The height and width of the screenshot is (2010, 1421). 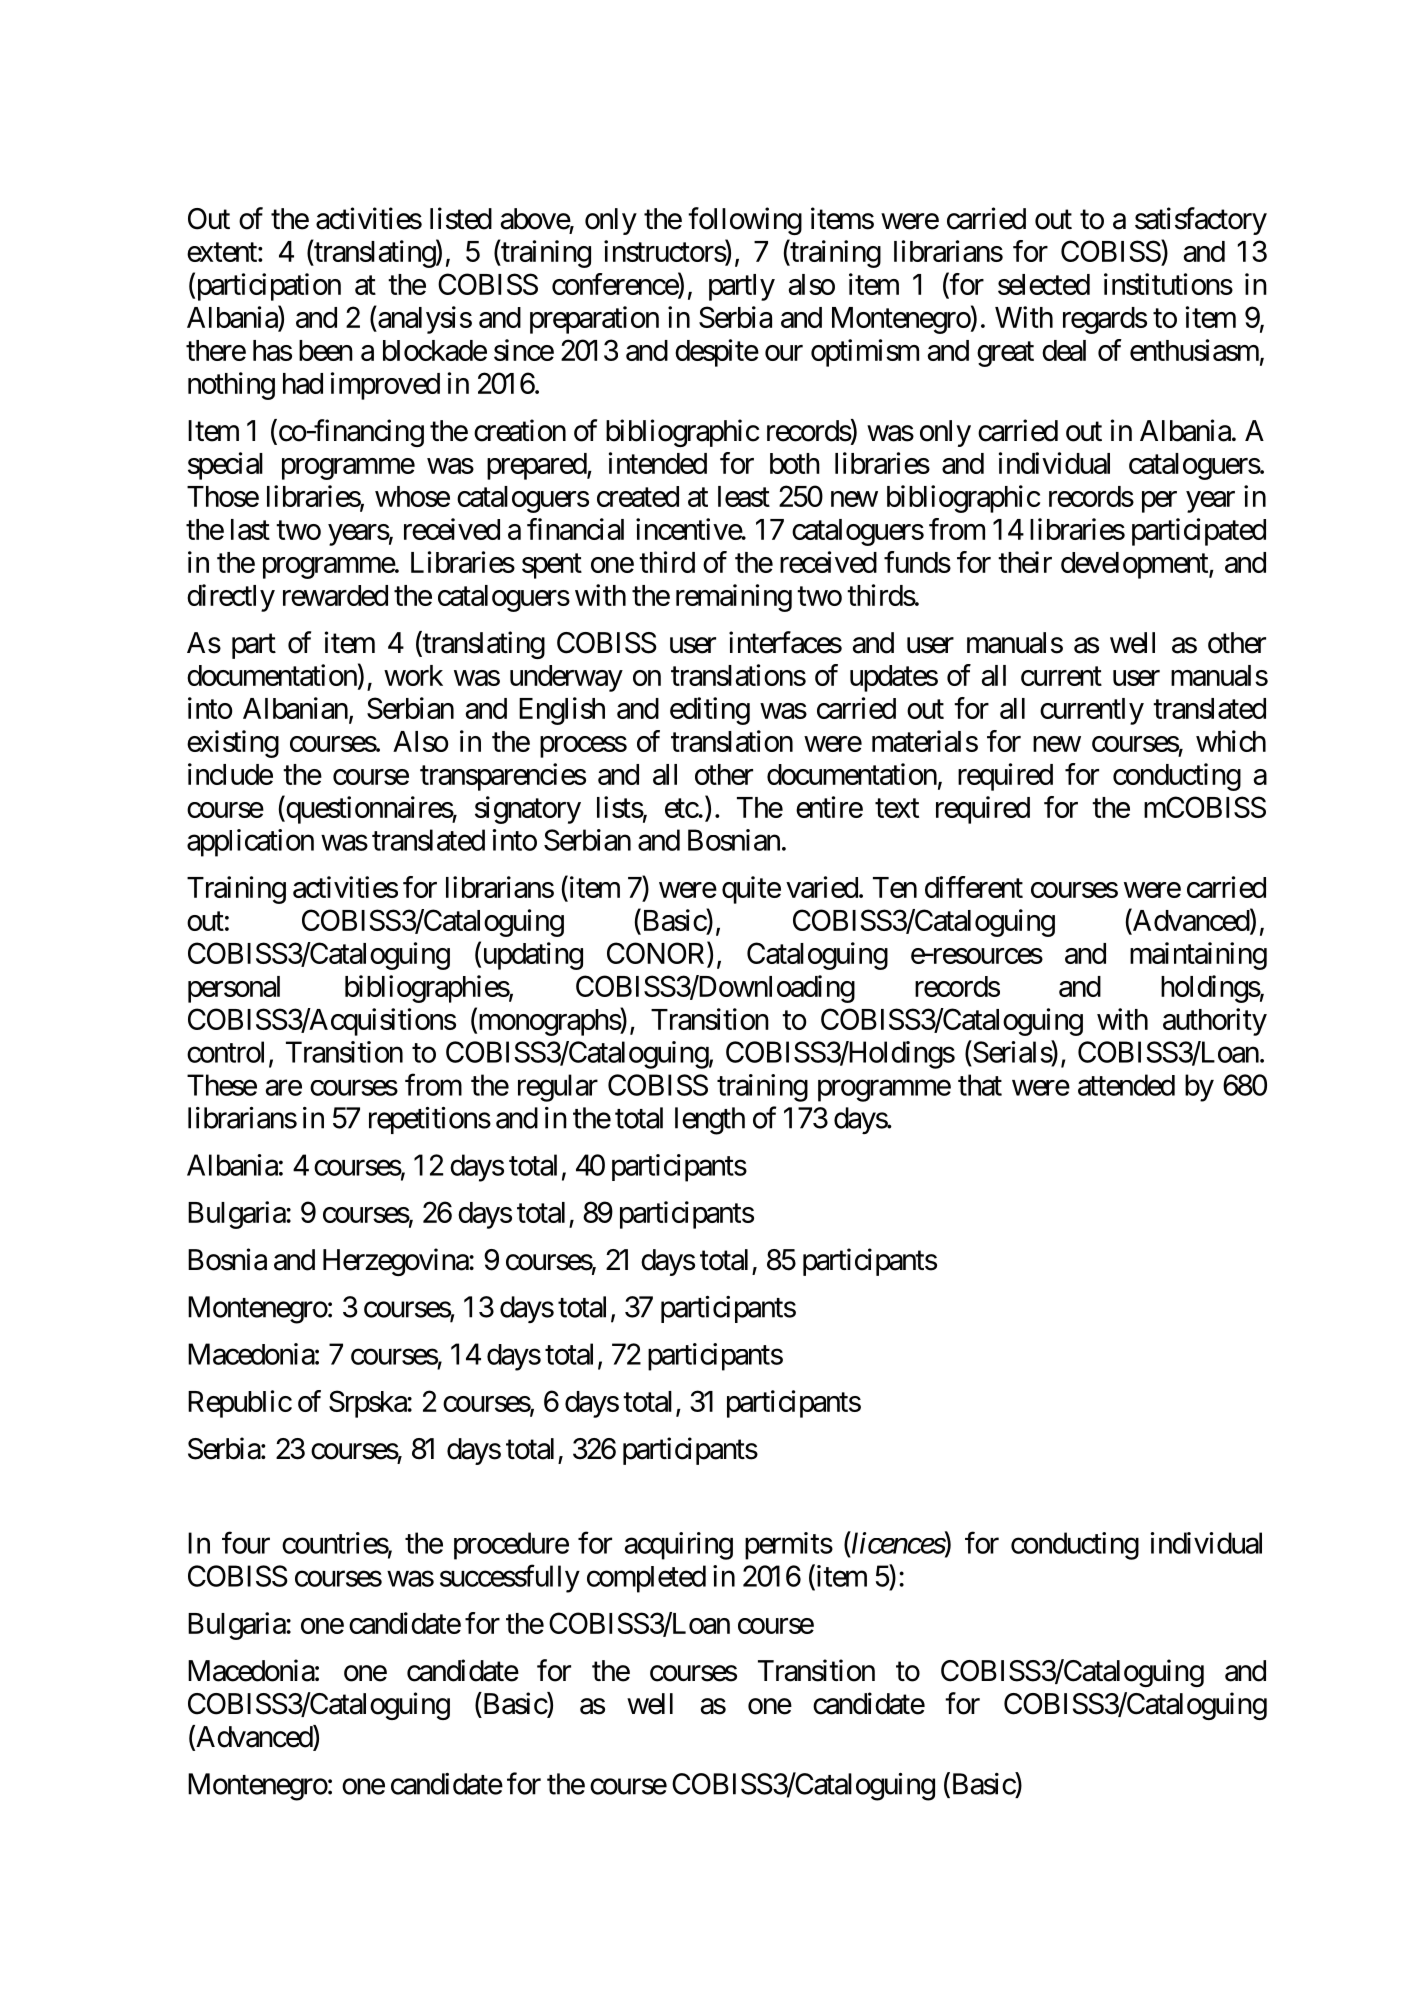 I want to click on four, so click(x=246, y=1543).
